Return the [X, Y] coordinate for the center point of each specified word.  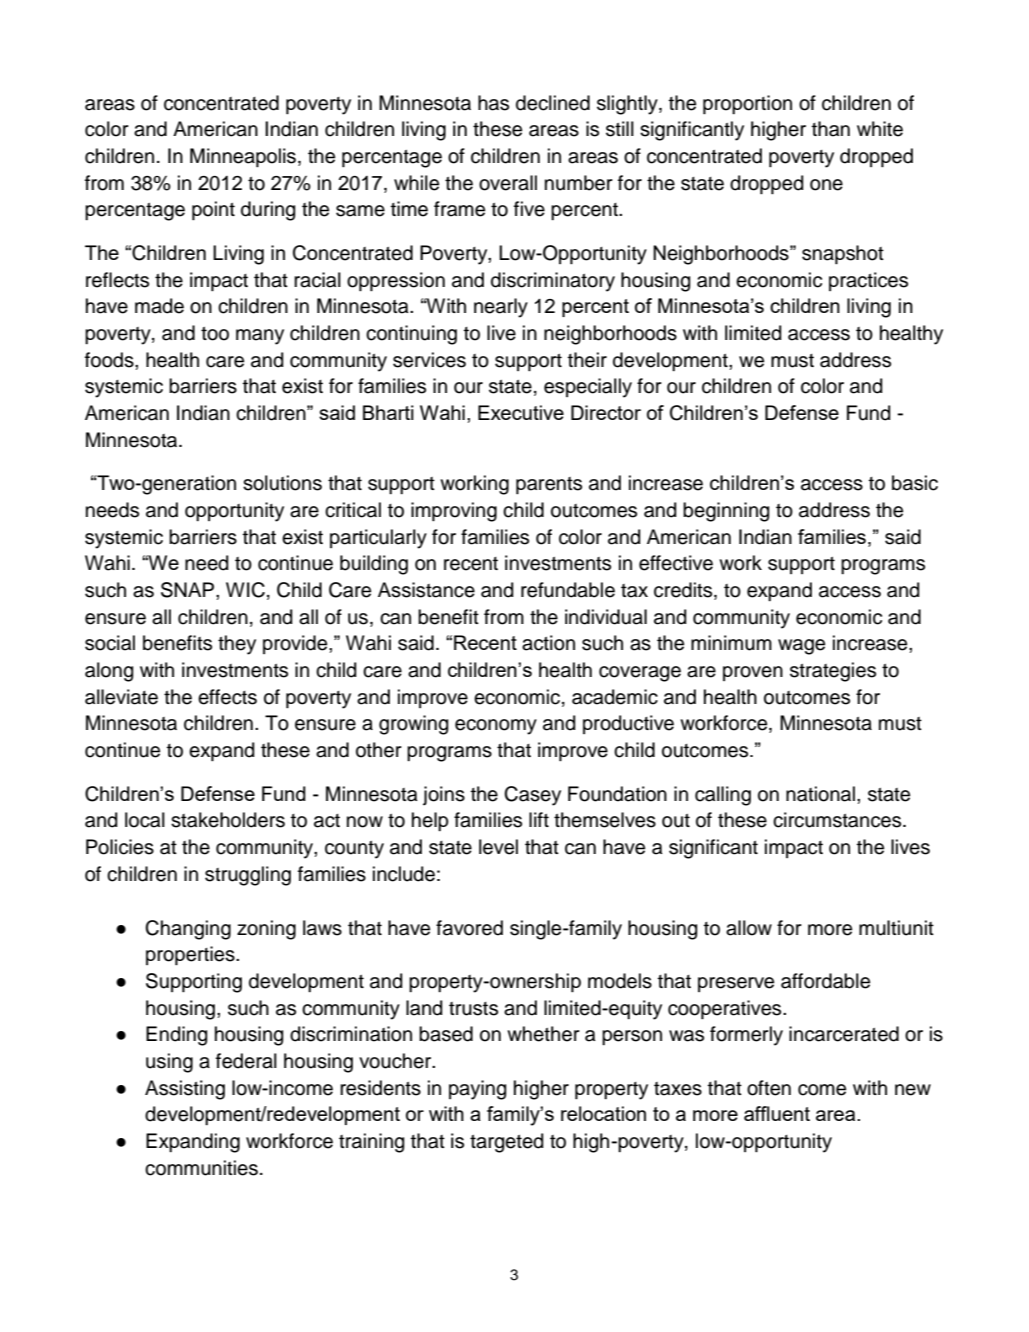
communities [201, 1168]
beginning [726, 512]
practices [868, 281]
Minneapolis [243, 157]
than [831, 129]
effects [227, 697]
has [493, 103]
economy [496, 727]
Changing [188, 930]
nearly [501, 308]
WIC [245, 590]
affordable [825, 981]
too [215, 333]
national [820, 794]
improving [454, 512]
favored [469, 928]
